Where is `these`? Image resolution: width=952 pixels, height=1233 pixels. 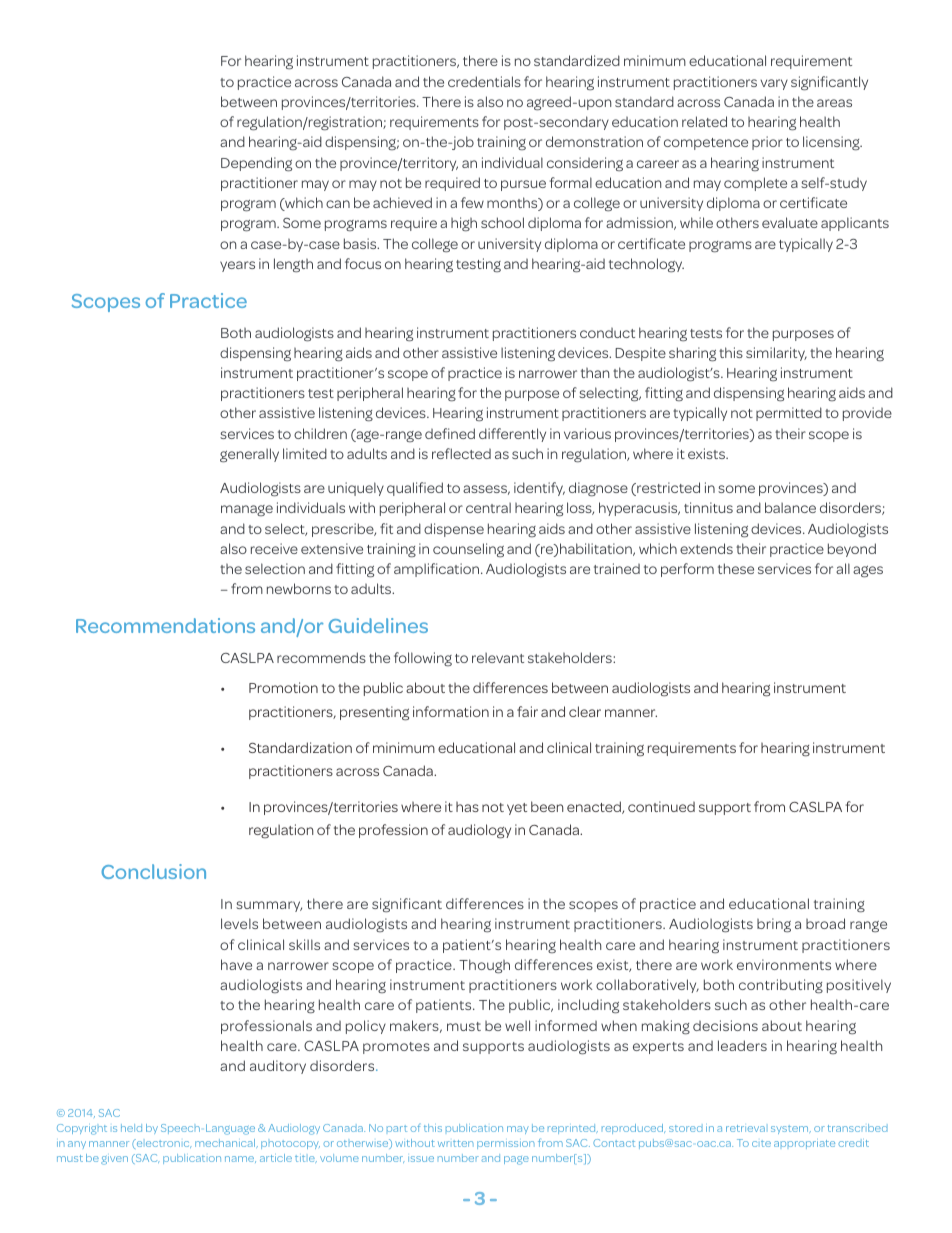
these is located at coordinates (736, 568).
